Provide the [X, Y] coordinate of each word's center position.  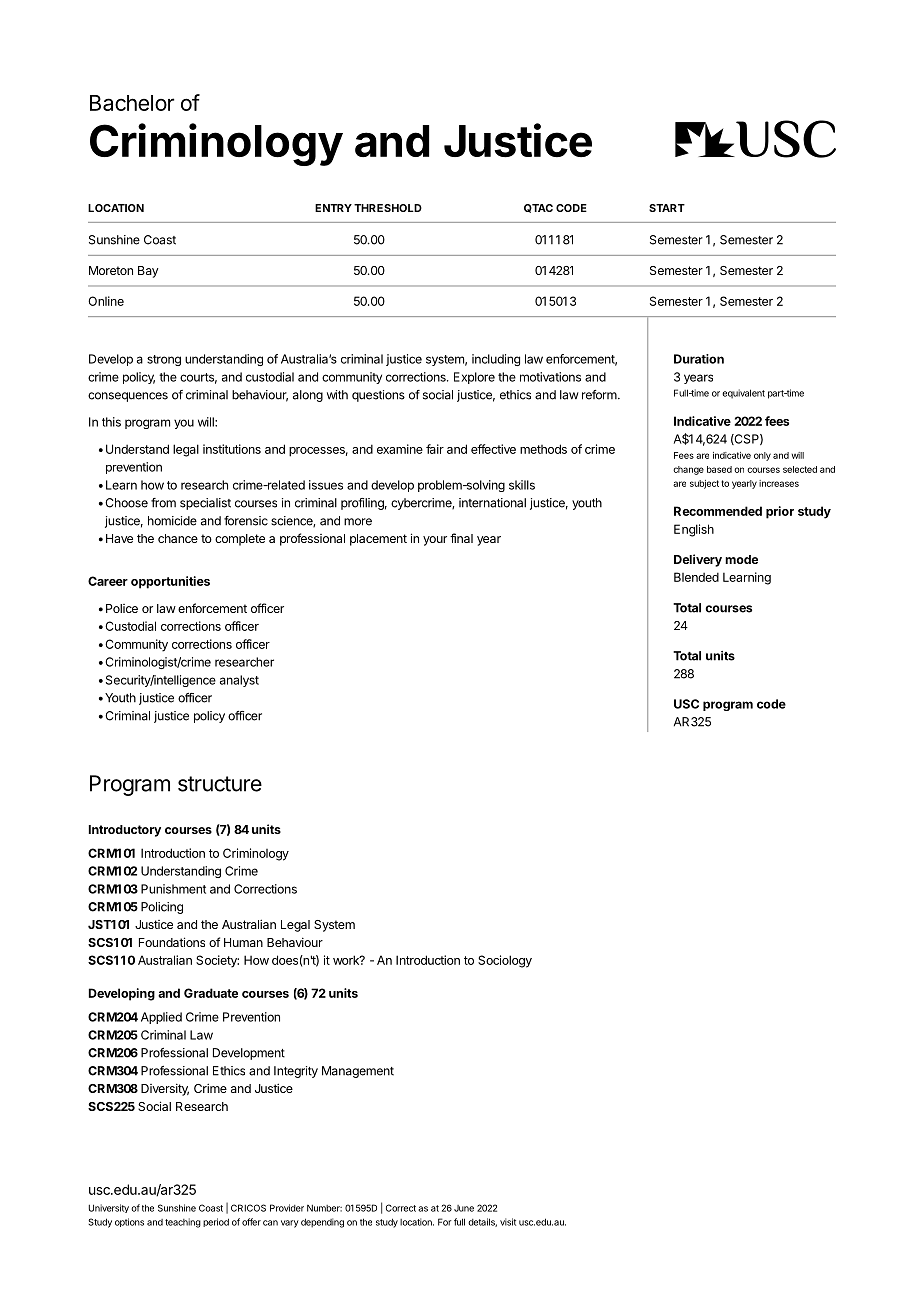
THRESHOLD [388, 208]
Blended [696, 577]
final [461, 538]
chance [178, 538]
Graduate [211, 993]
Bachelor [132, 103]
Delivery [698, 560]
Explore [474, 378]
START [667, 208]
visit [508, 1222]
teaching [183, 1223]
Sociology [505, 961]
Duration [699, 359]
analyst [239, 681]
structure [220, 784]
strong [164, 360]
